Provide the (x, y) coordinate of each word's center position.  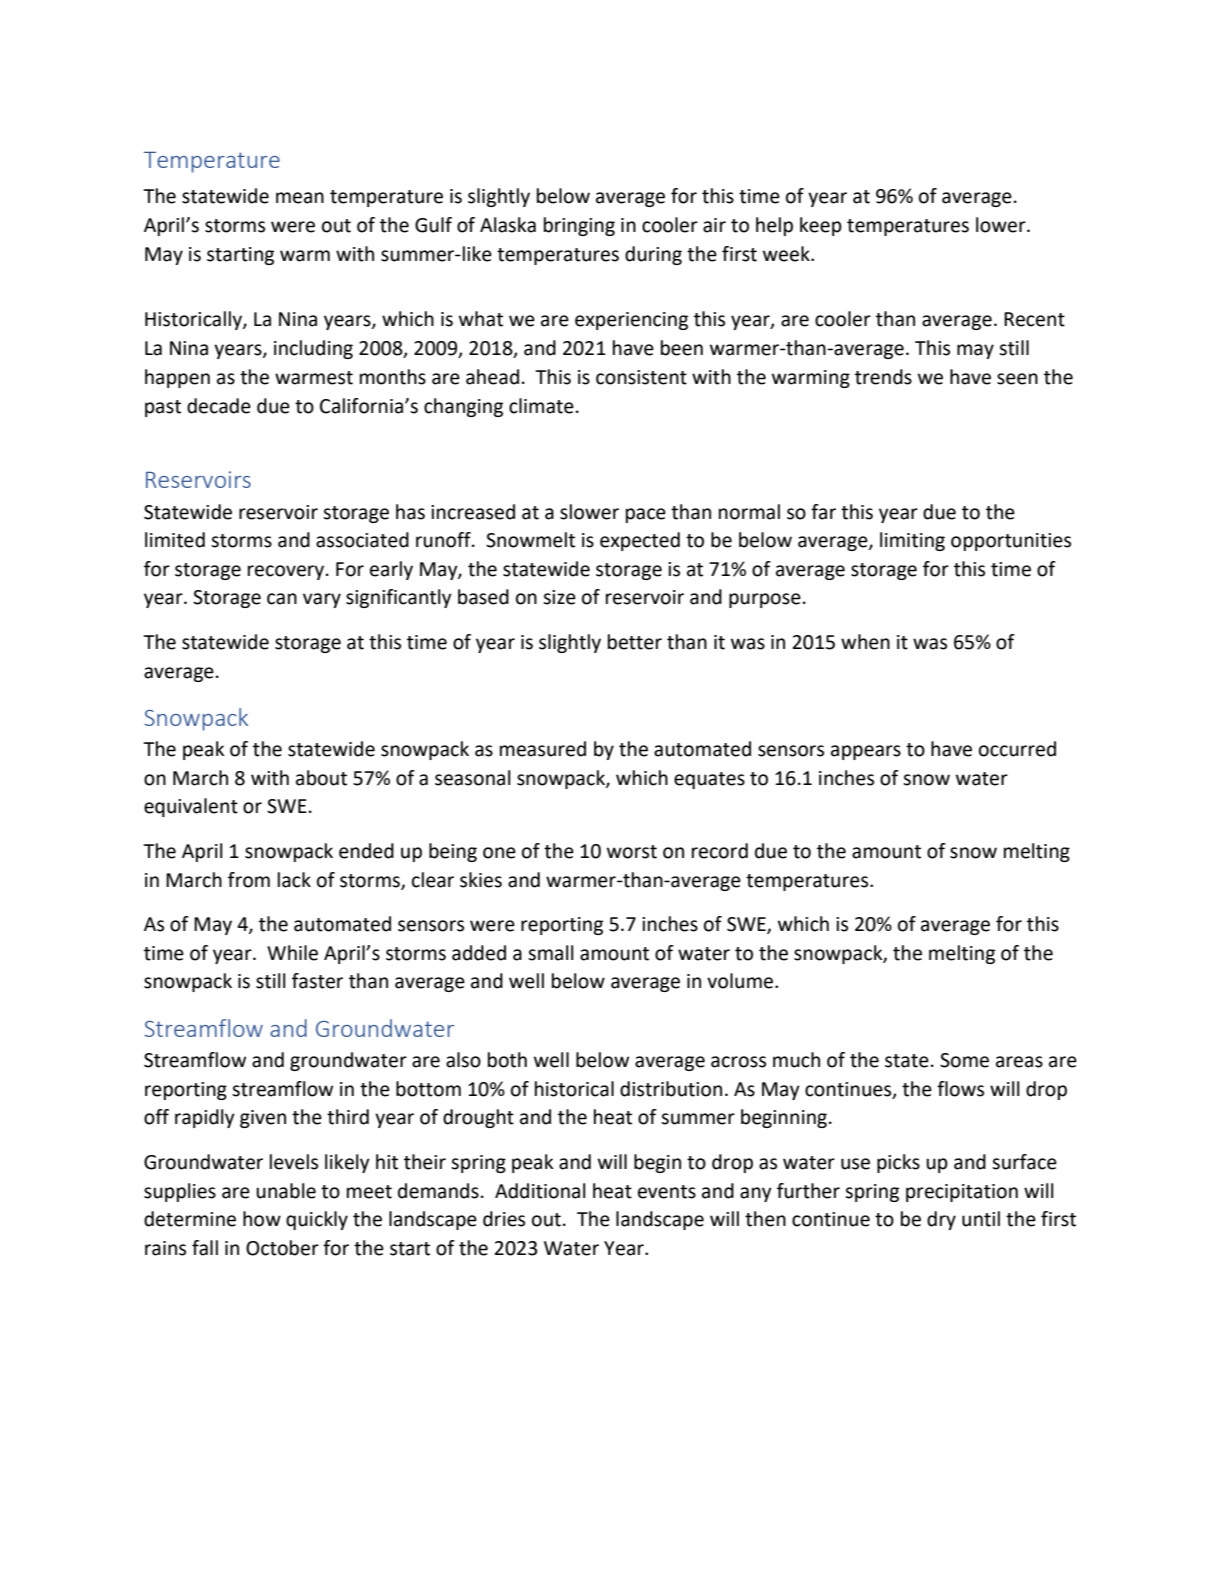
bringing (579, 226)
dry (941, 1220)
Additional (540, 1191)
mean (300, 198)
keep (821, 226)
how (262, 1219)
